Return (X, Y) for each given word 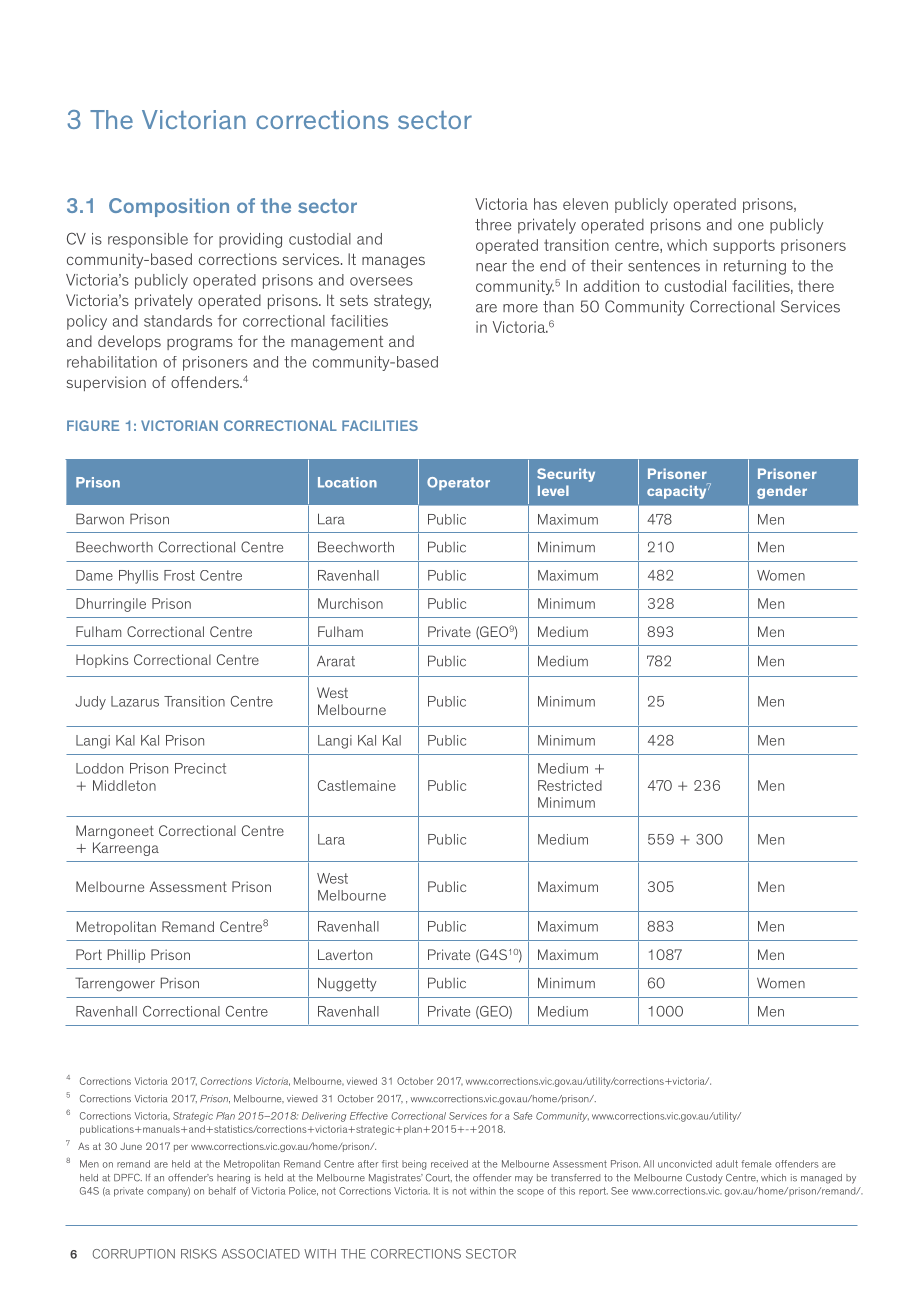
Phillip (126, 956)
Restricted (570, 785)
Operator (458, 483)
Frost (179, 575)
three (493, 225)
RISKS (199, 1254)
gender (782, 492)
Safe (522, 1116)
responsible (148, 240)
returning (755, 267)
